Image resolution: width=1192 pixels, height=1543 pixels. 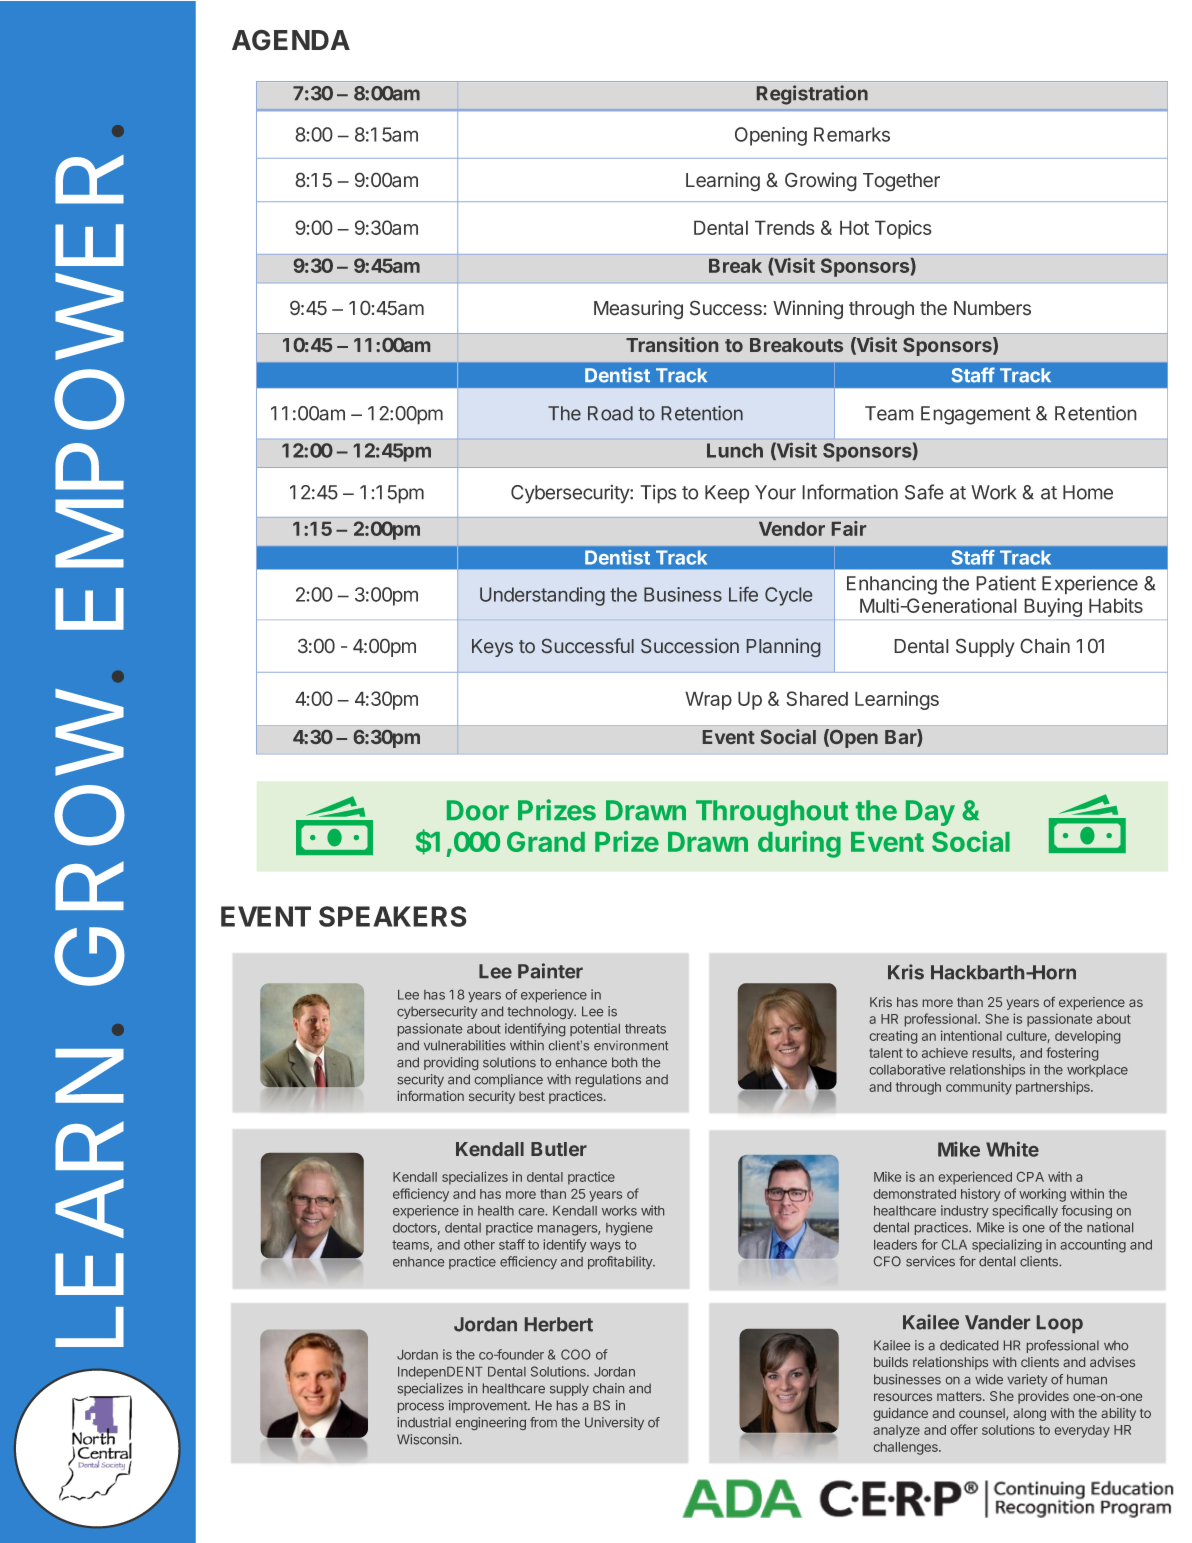 What do you see at coordinates (421, 1408) in the screenshot?
I see `process` at bounding box center [421, 1408].
